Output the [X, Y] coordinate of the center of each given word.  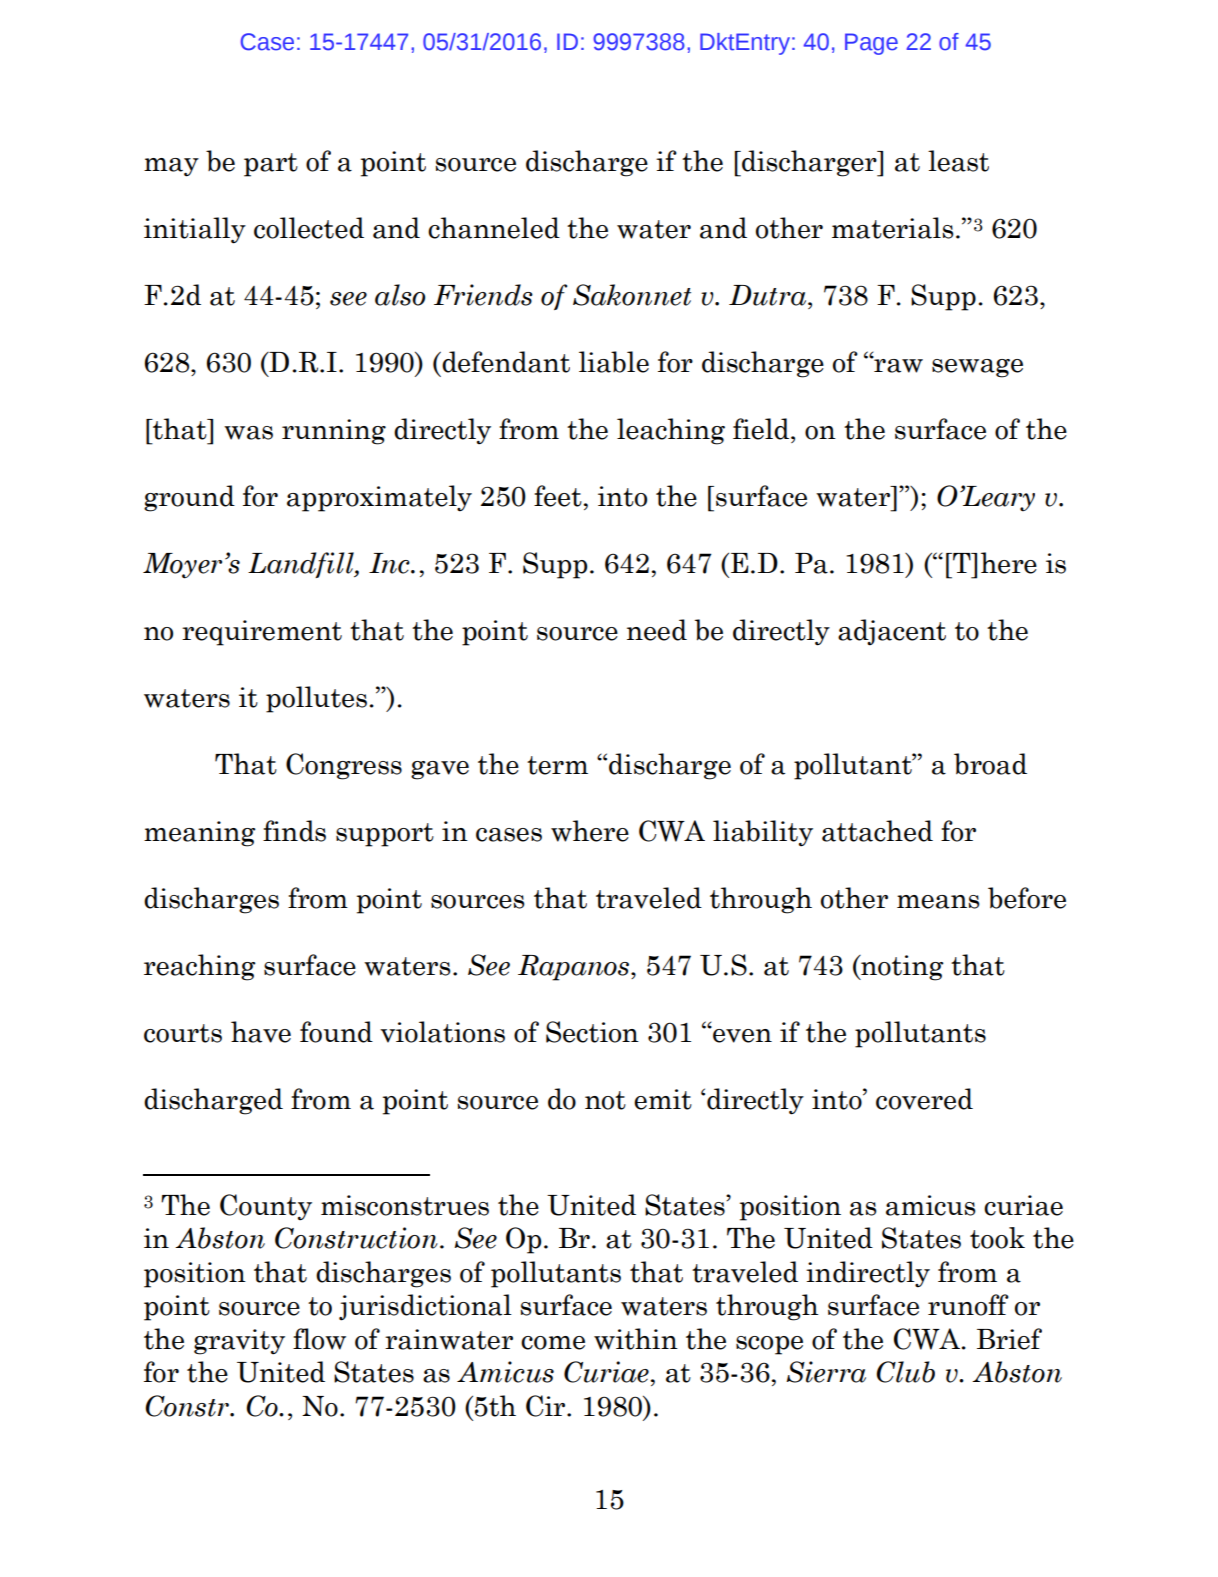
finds [294, 831]
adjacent [892, 632]
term [557, 765]
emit [663, 1099]
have [261, 1032]
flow [319, 1339]
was [248, 433]
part [271, 165]
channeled [494, 228]
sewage [977, 368]
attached [877, 831]
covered [924, 1099]
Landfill [302, 565]
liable [614, 362]
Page [871, 44]
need [657, 630]
